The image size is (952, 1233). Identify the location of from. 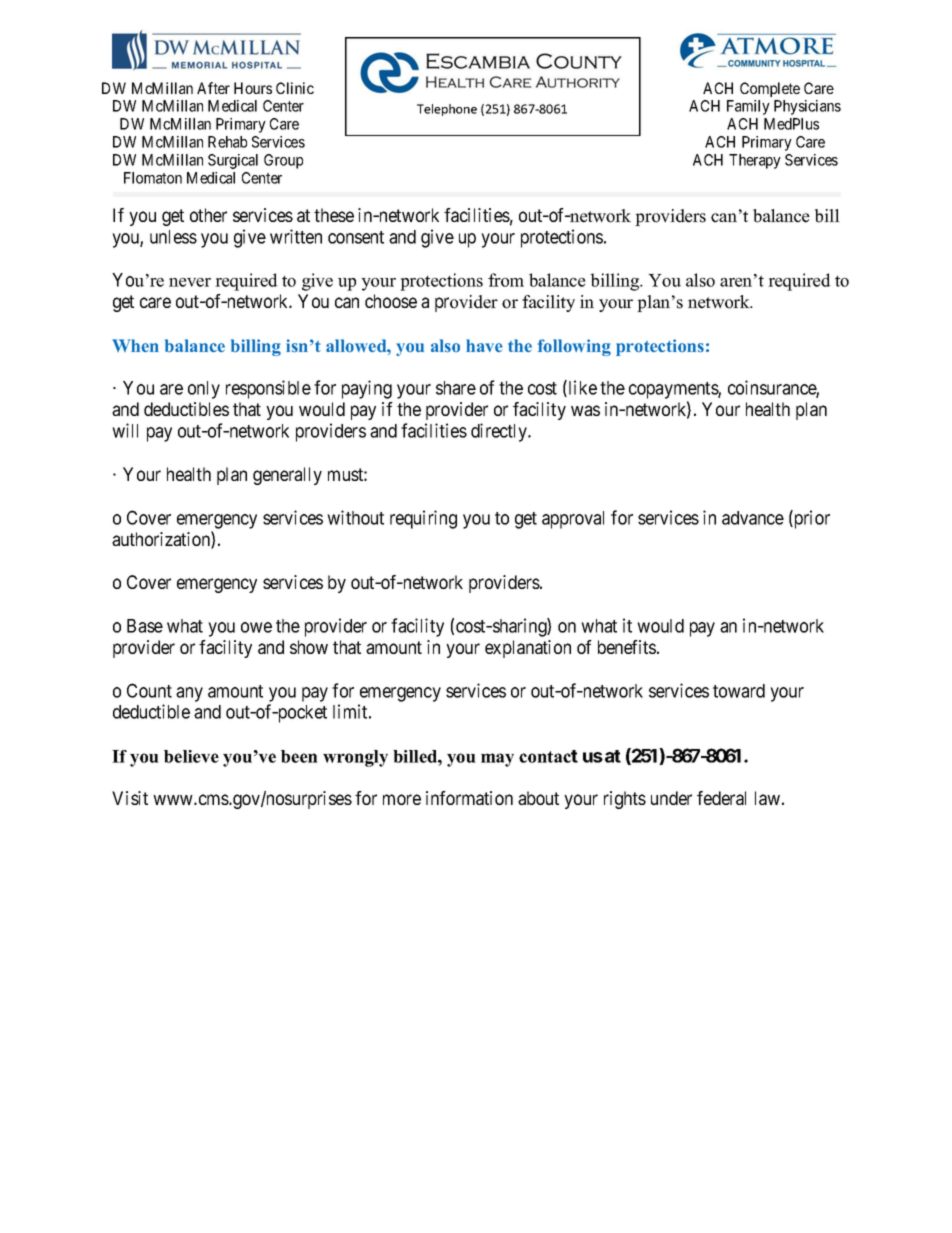
(506, 280).
